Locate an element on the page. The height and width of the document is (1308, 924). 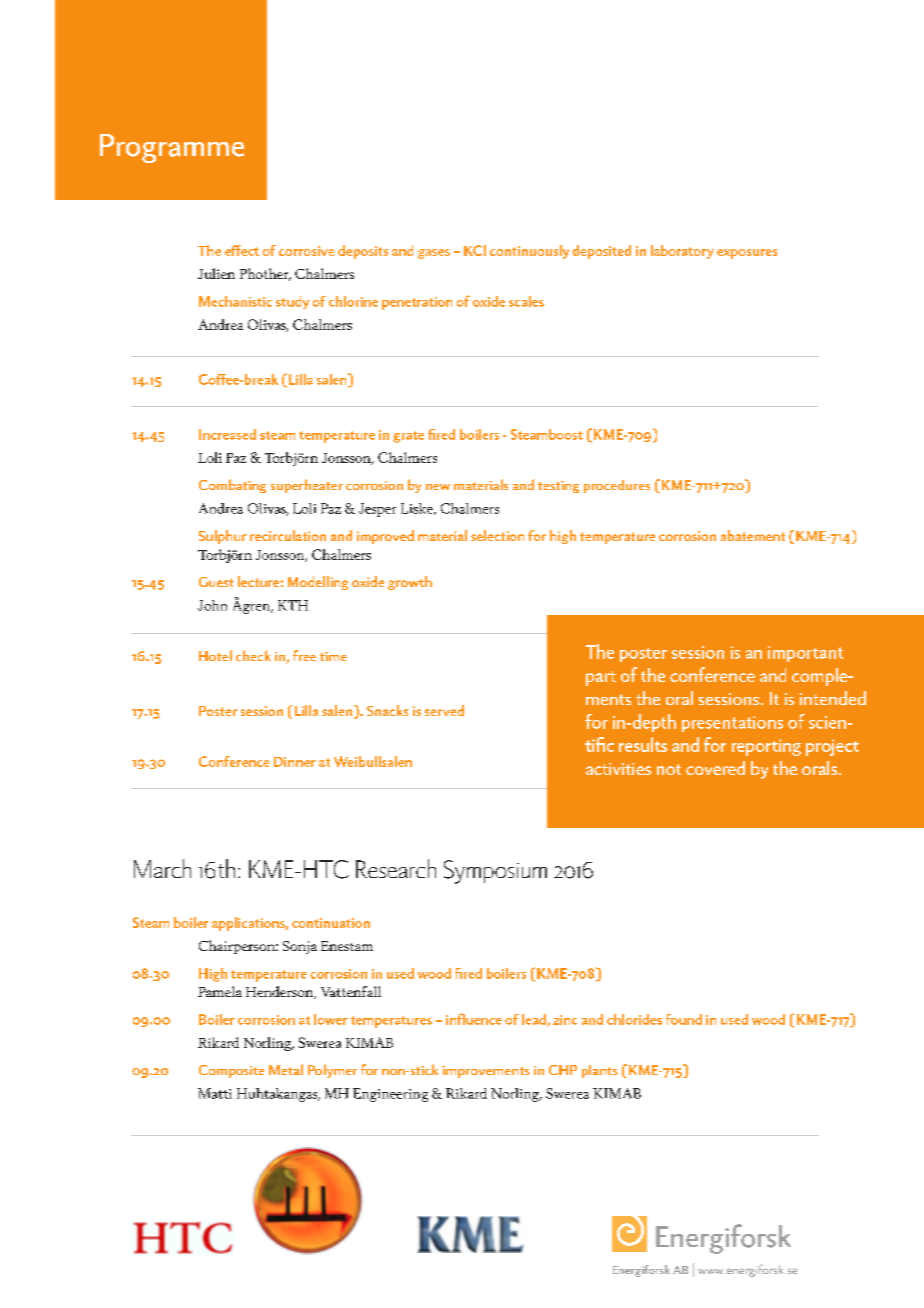
Programme is located at coordinates (172, 148).
